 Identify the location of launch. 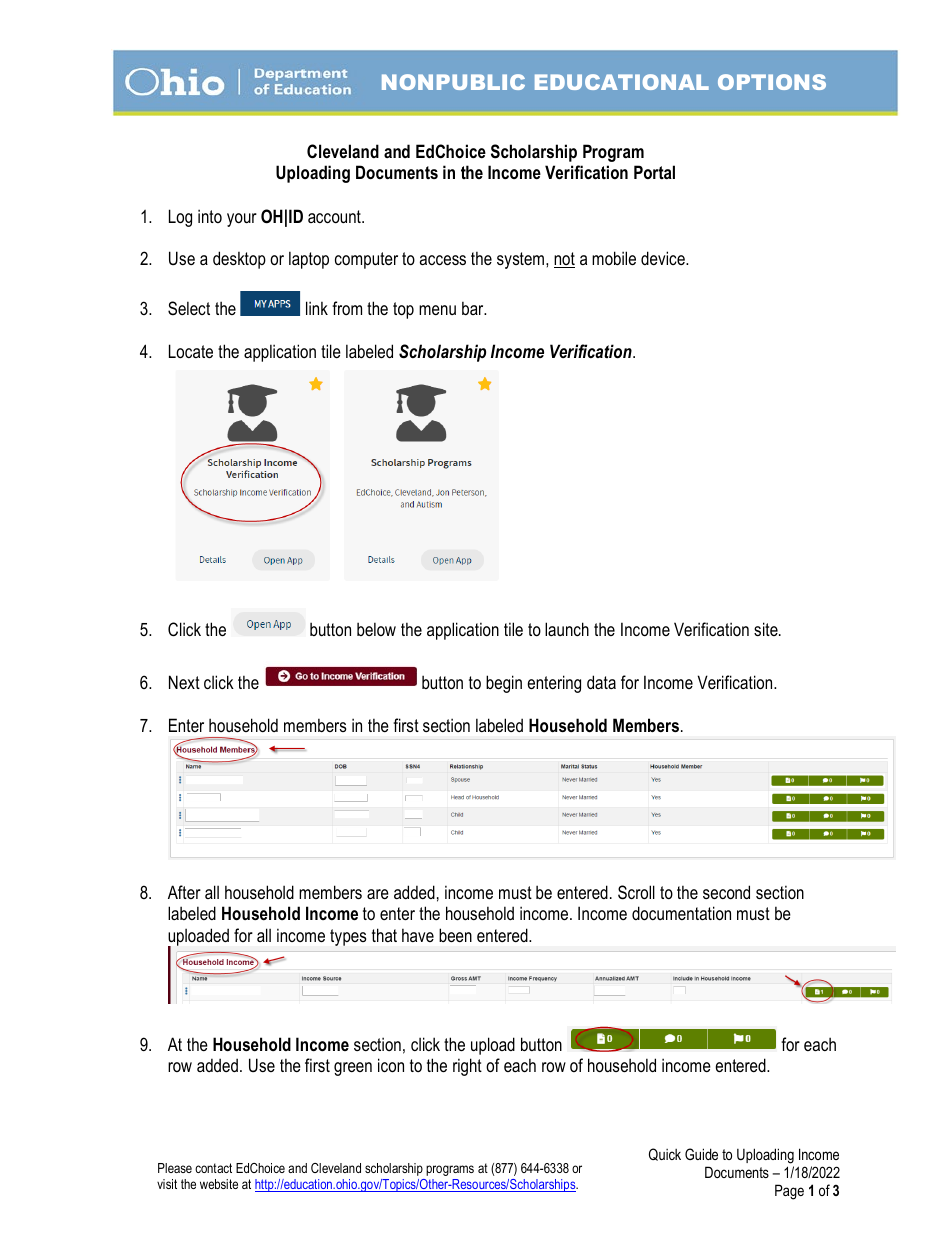
(567, 629).
